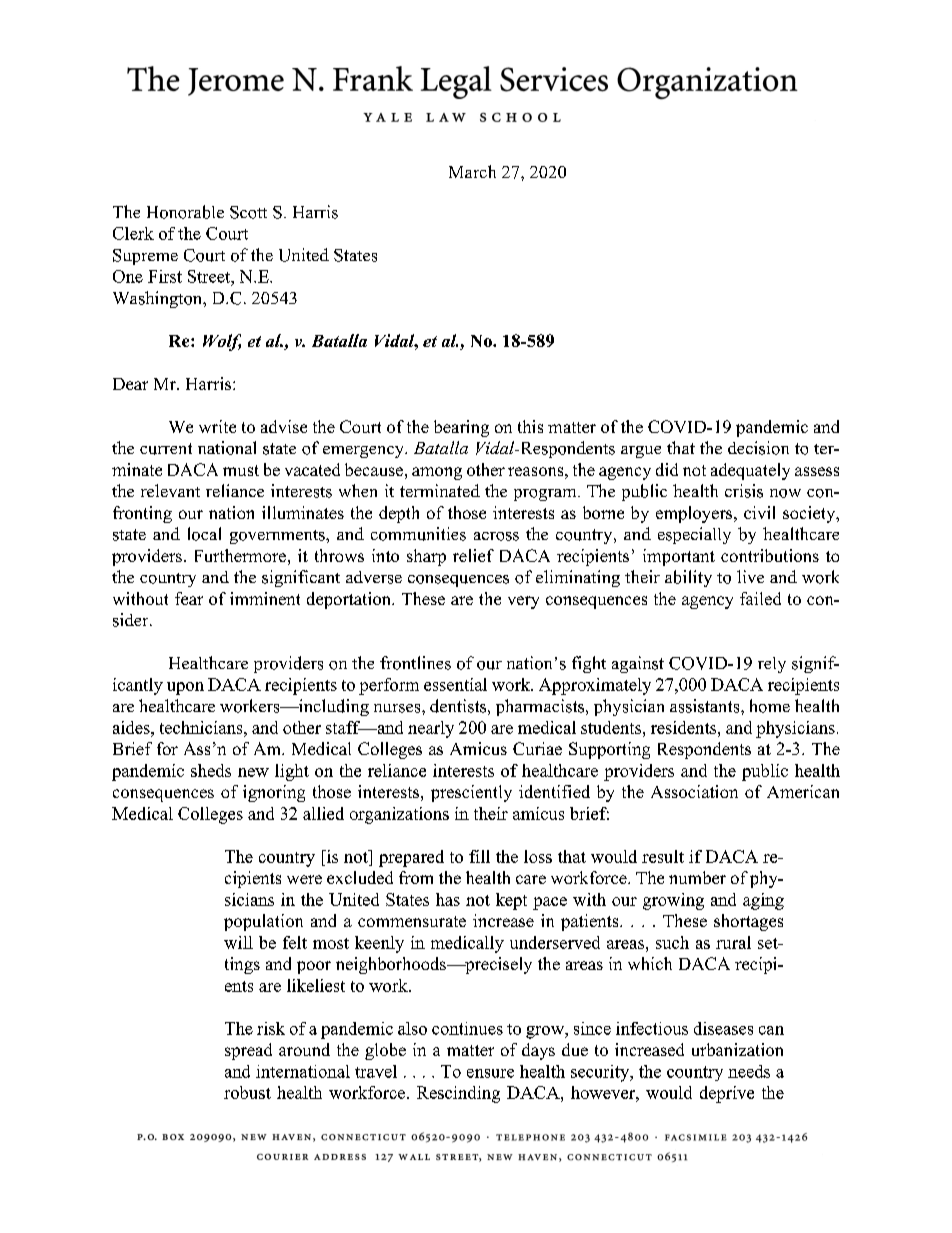 The height and width of the document is (1233, 952). Describe the element at coordinates (749, 1071) in the document. I see `needs` at that location.
